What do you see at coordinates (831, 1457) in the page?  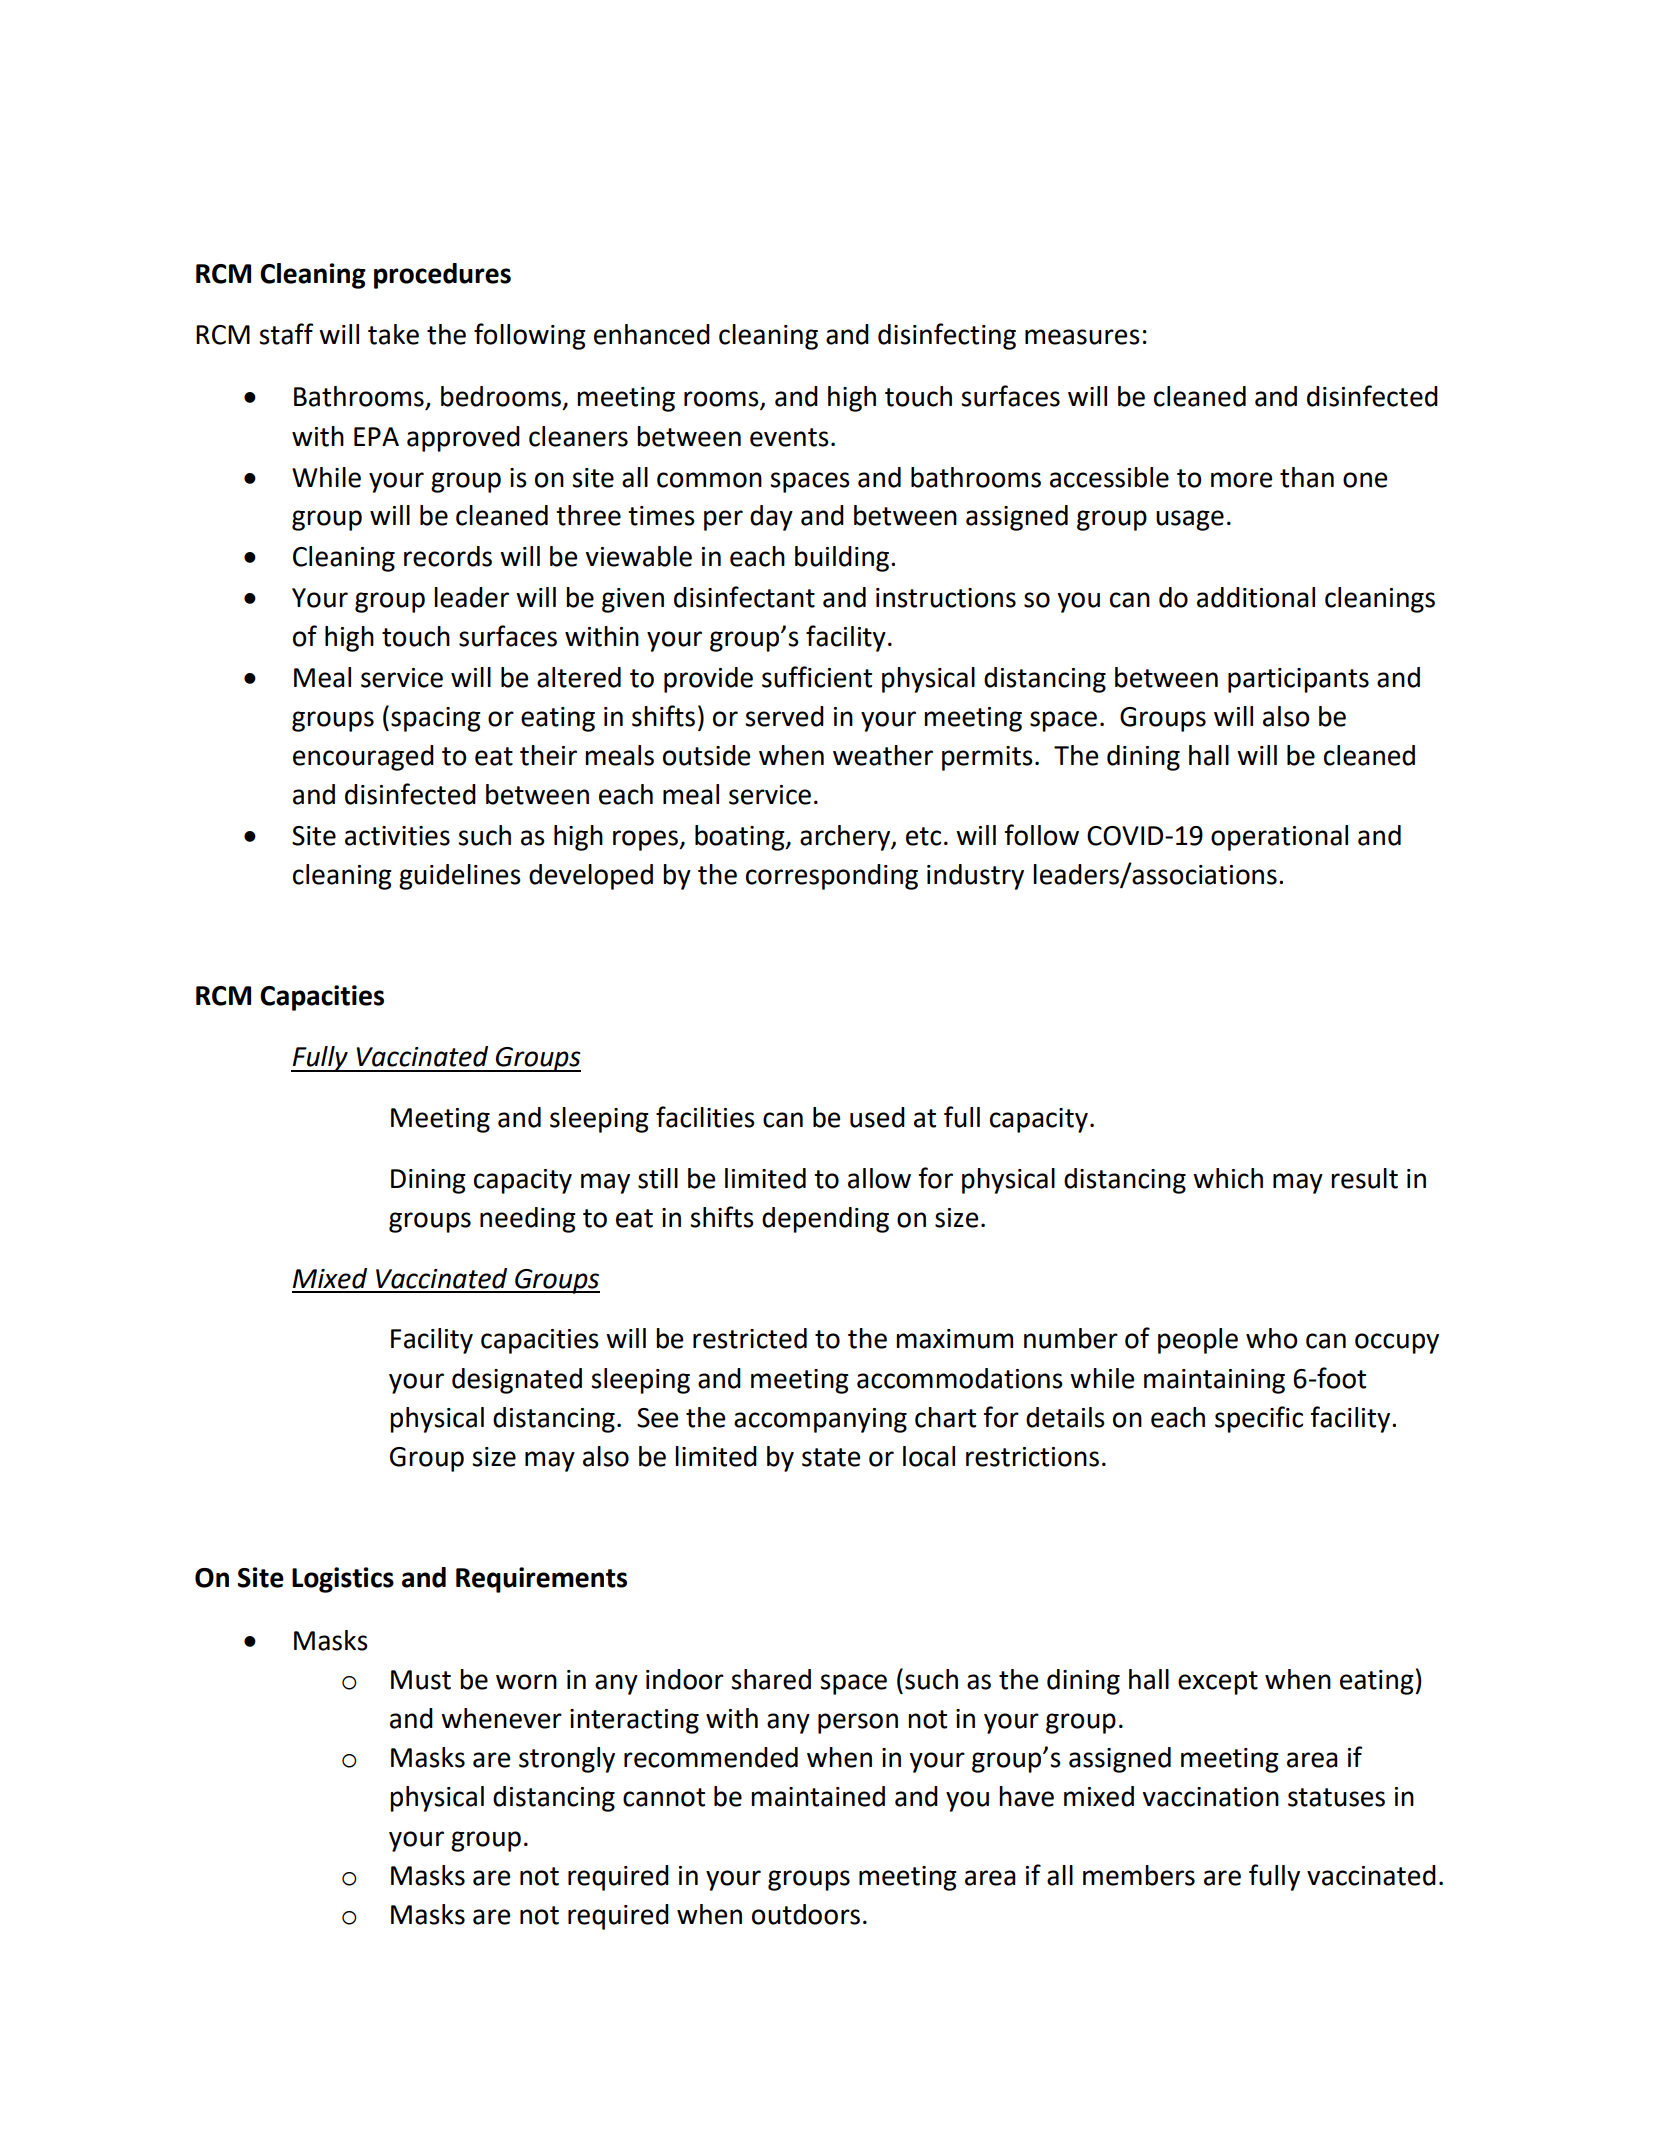 I see `state` at bounding box center [831, 1457].
